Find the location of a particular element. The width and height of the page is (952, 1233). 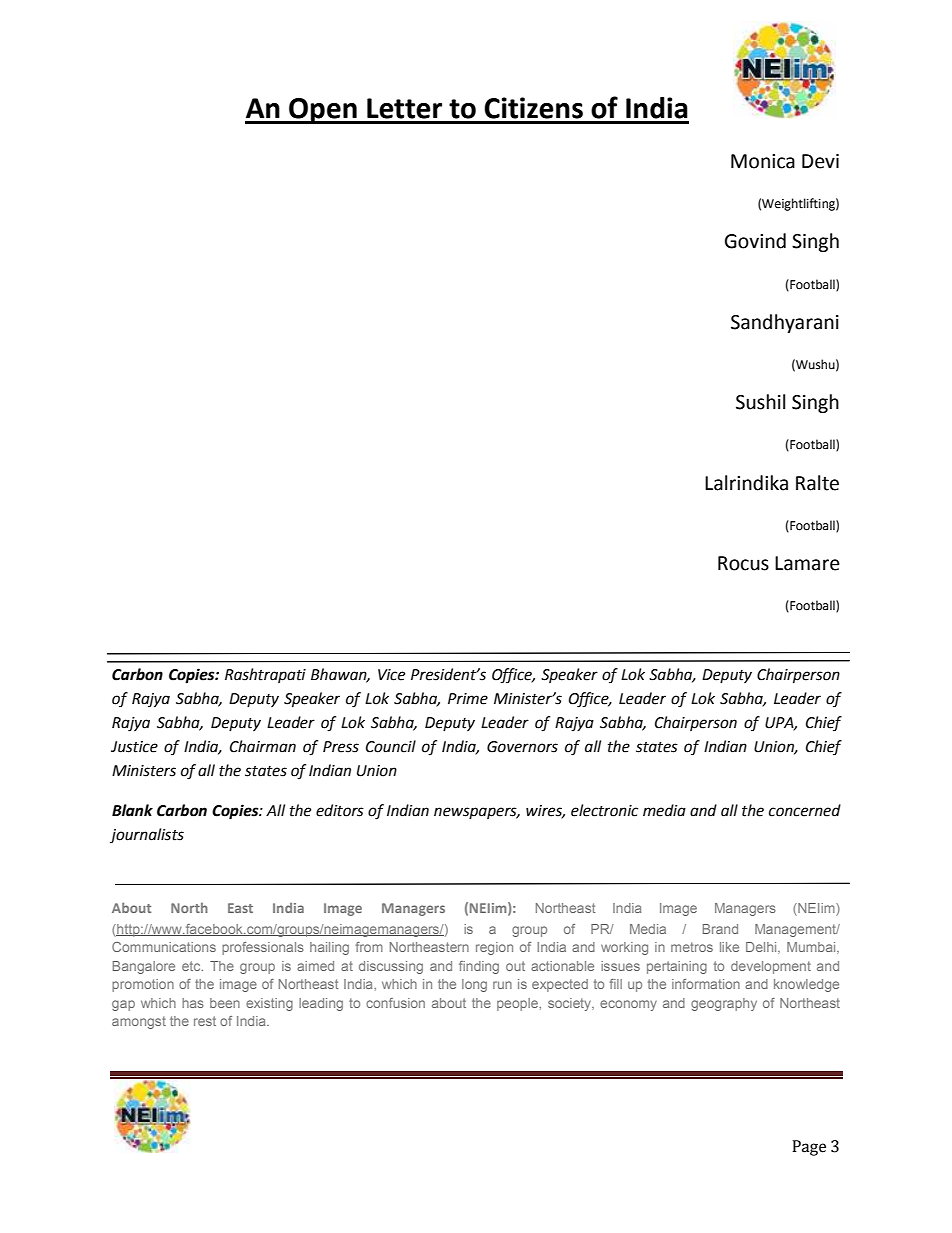

region is located at coordinates (494, 948).
